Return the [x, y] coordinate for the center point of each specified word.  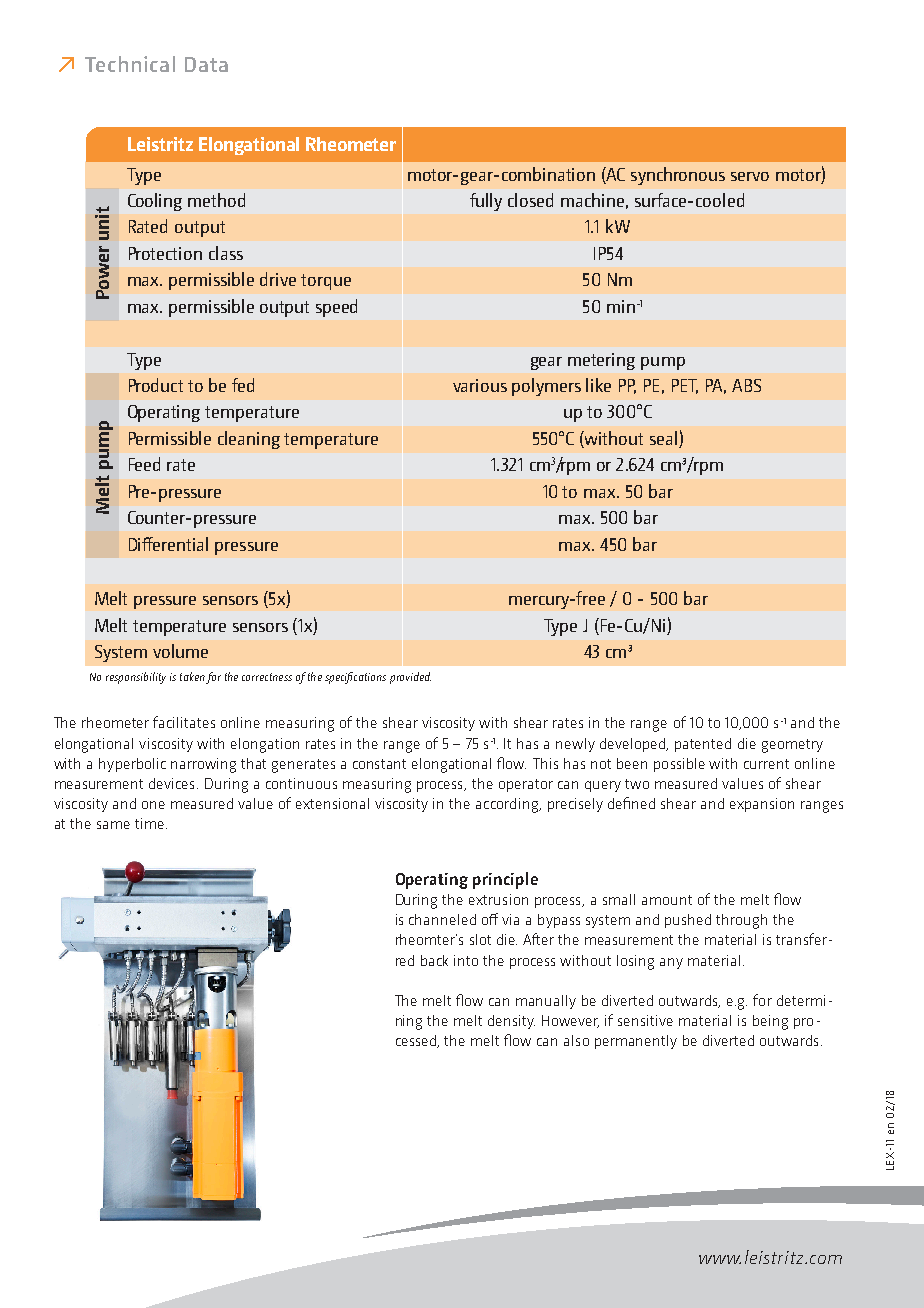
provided [410, 678]
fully [486, 202]
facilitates [184, 722]
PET [685, 386]
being [770, 1022]
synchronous [678, 176]
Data [206, 64]
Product [156, 385]
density [511, 1022]
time [149, 823]
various [480, 385]
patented [703, 745]
